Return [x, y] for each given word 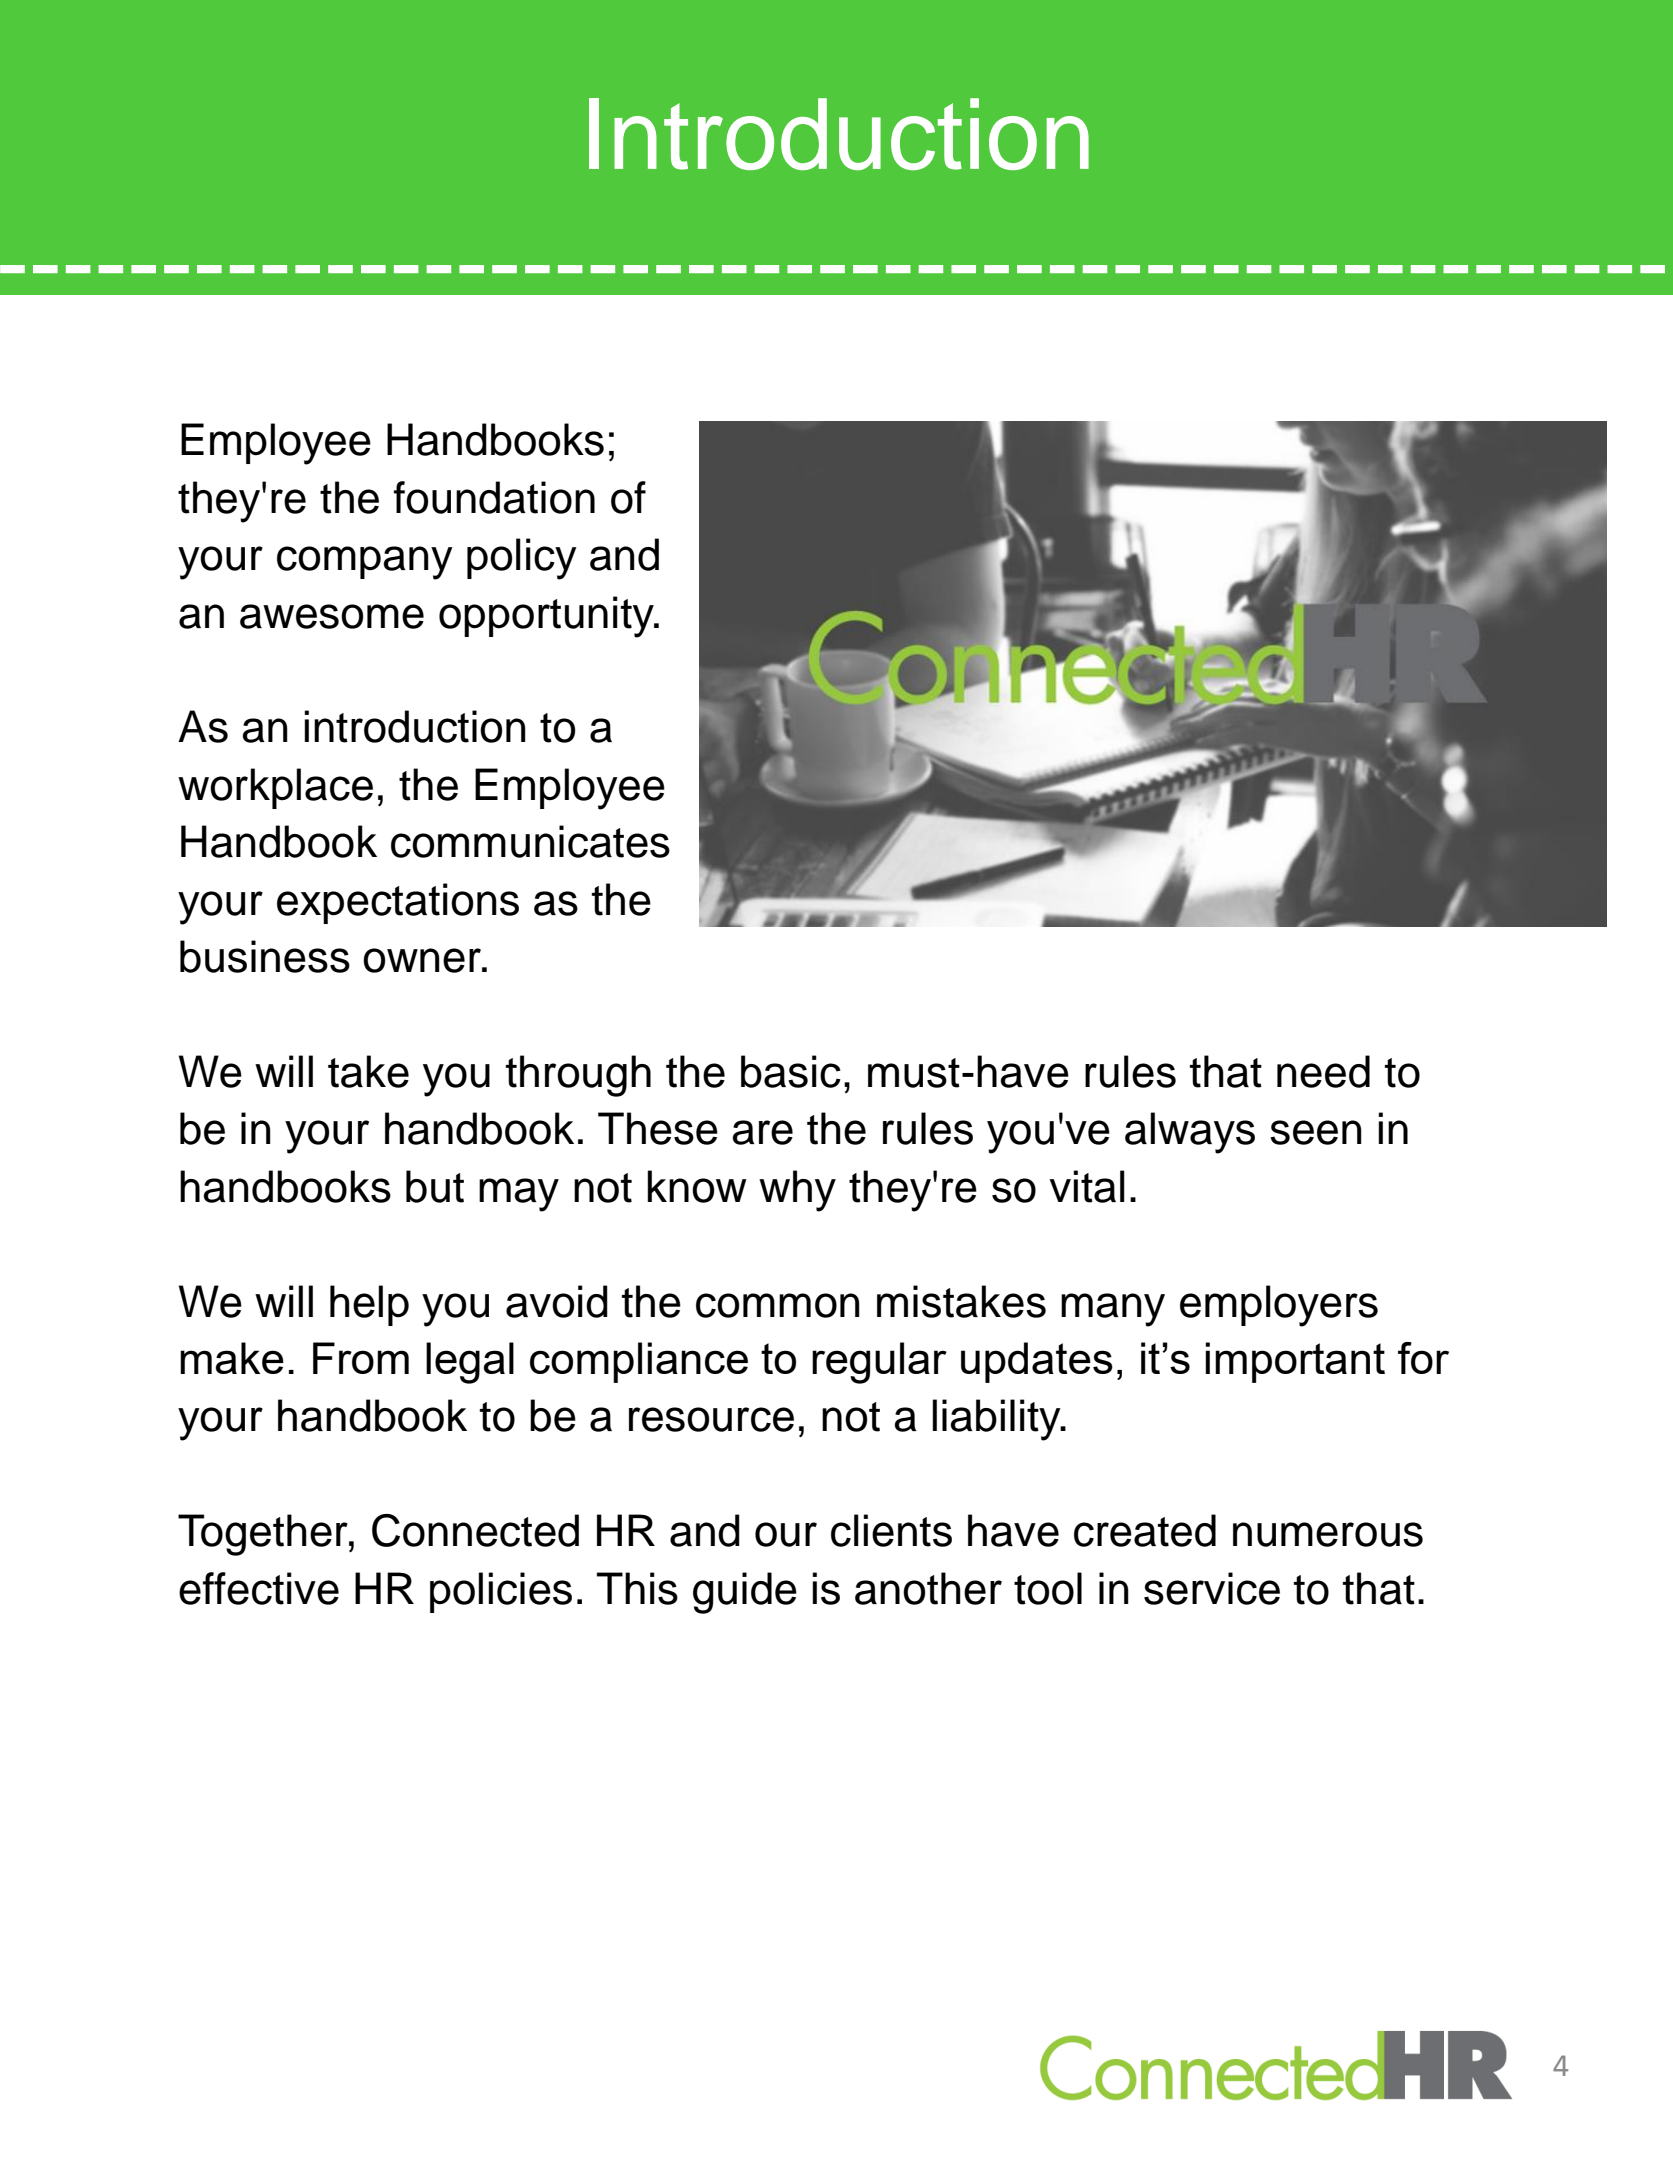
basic [791, 1071]
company [365, 563]
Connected [475, 1530]
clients [891, 1530]
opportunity [547, 617]
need [1323, 1071]
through [578, 1076]
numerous [1328, 1534]
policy [522, 559]
